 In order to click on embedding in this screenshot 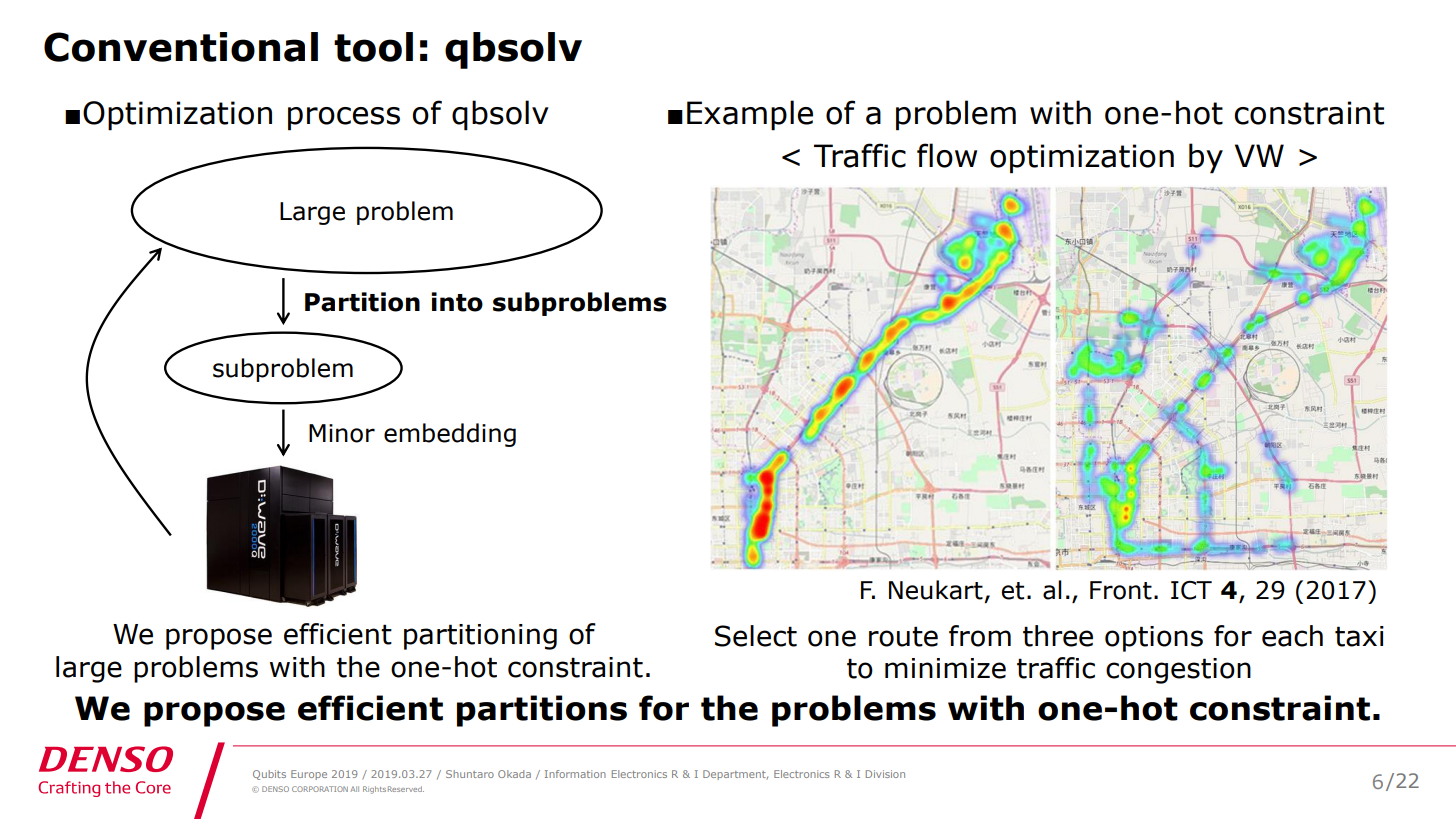, I will do `click(450, 435)`.
